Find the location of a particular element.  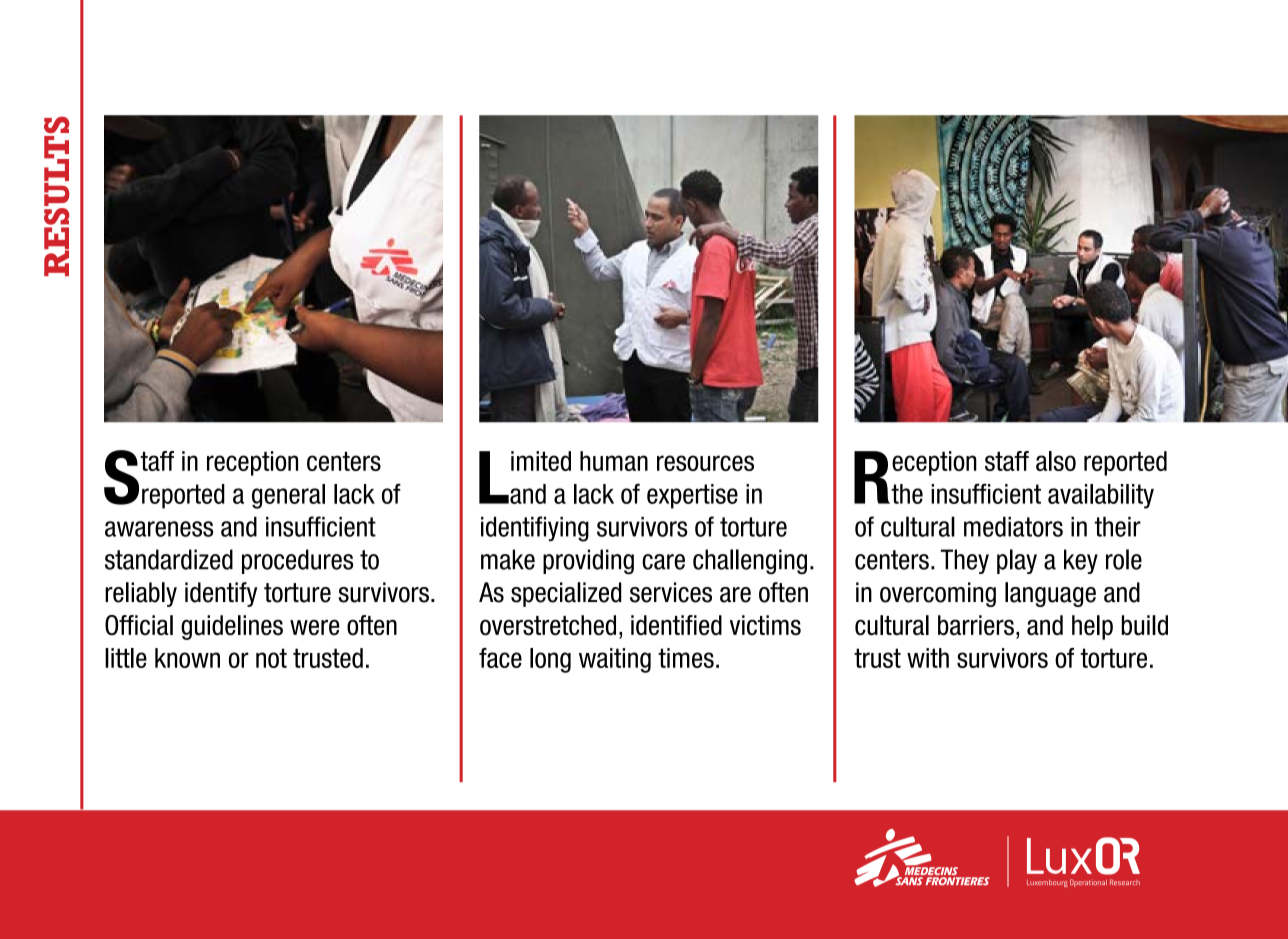

human is located at coordinates (614, 461).
